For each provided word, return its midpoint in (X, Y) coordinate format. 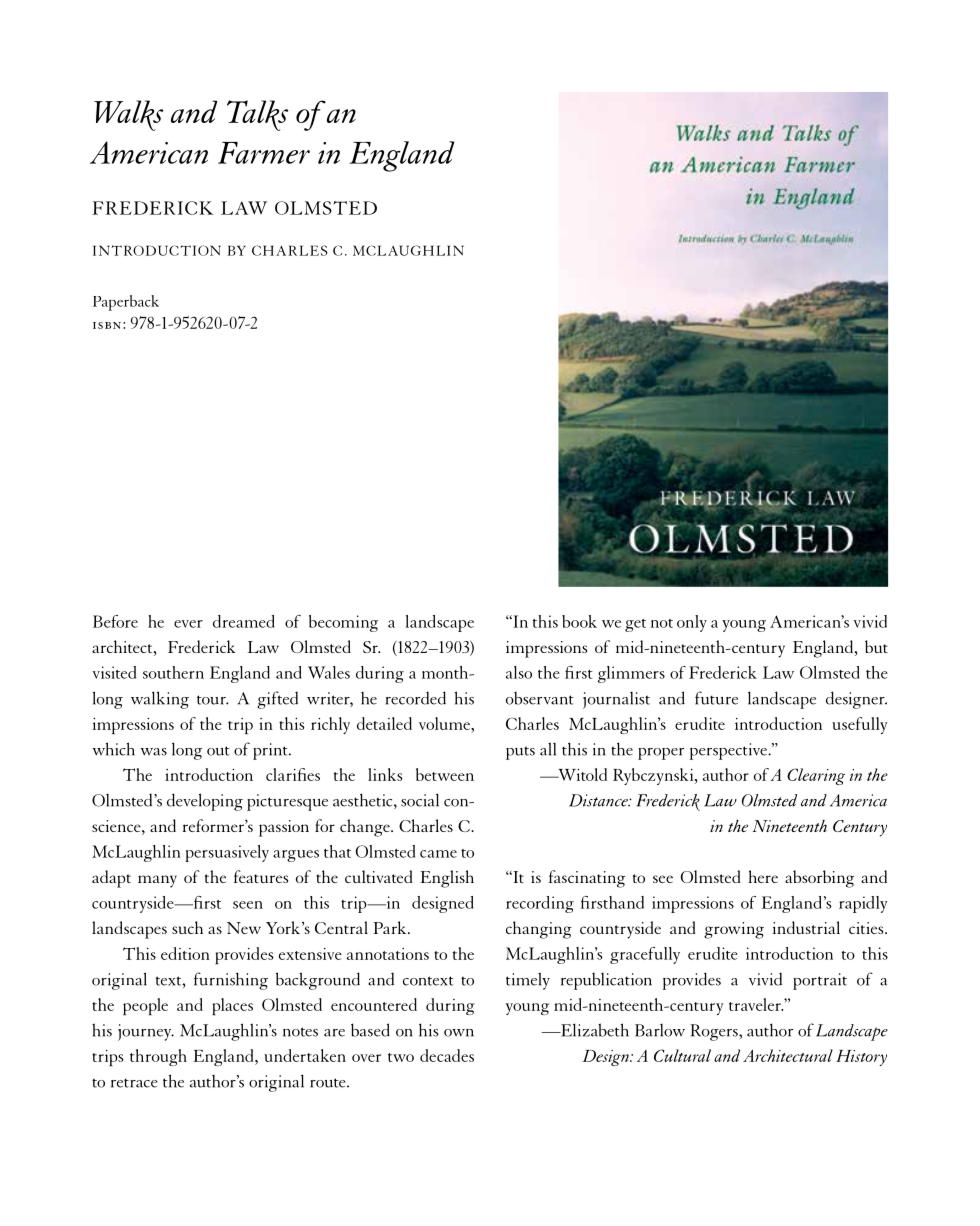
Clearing (816, 776)
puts (520, 753)
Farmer (264, 153)
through (158, 1057)
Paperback (126, 303)
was (154, 752)
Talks (257, 115)
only (692, 623)
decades (447, 1055)
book (579, 621)
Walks (128, 115)
